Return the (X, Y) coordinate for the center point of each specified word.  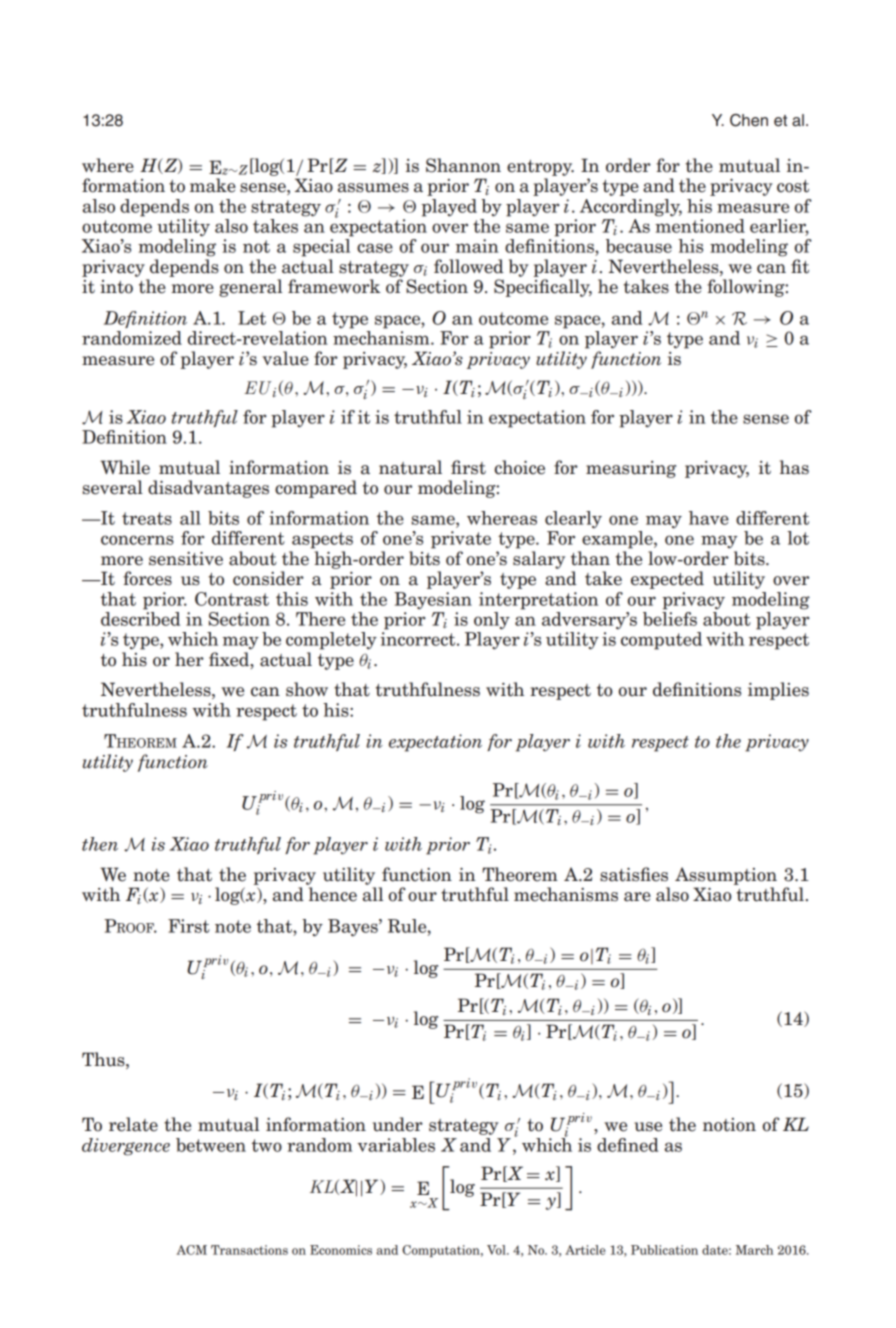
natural (410, 467)
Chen (749, 120)
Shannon (463, 165)
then (100, 844)
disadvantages (208, 489)
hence (333, 894)
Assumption (726, 876)
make (213, 185)
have (709, 518)
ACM (191, 1250)
